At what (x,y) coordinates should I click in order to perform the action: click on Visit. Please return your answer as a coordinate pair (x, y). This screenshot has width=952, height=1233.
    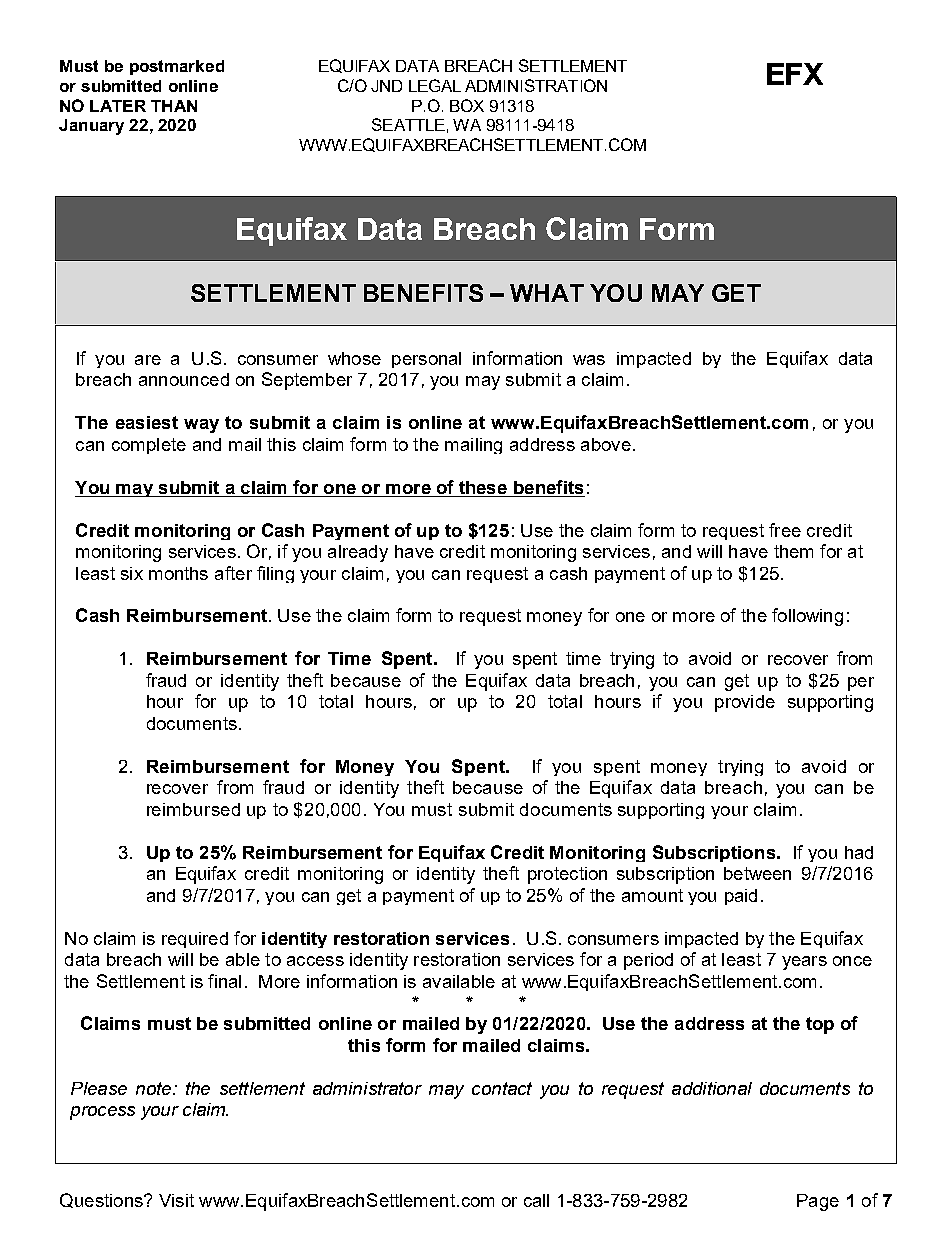
    Looking at the image, I should click on (176, 1200).
